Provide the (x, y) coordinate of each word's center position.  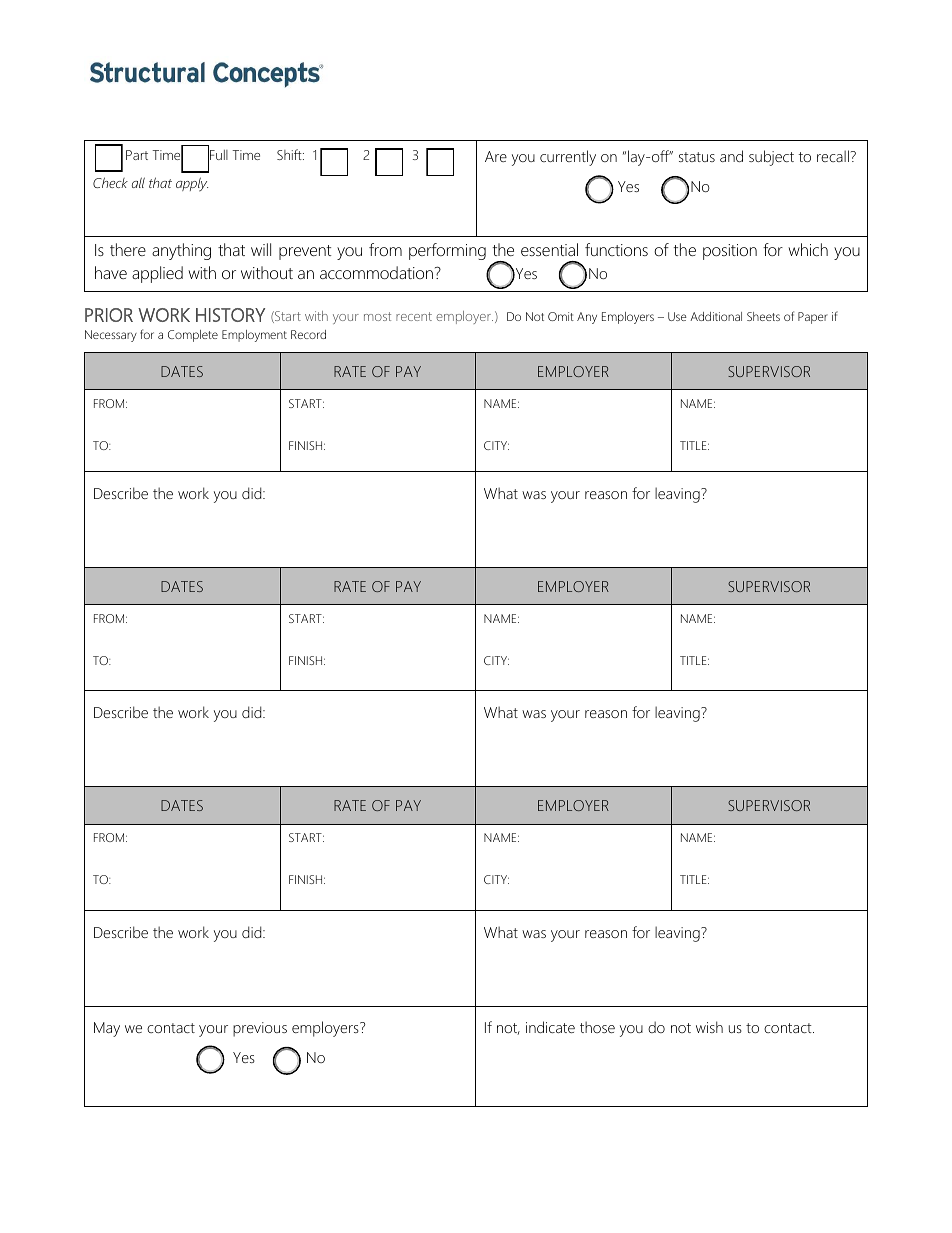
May (107, 1029)
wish (709, 1027)
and (731, 156)
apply (192, 184)
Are (496, 156)
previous (260, 1029)
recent (414, 316)
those (597, 1027)
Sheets (763, 316)
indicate (550, 1027)
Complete (193, 336)
